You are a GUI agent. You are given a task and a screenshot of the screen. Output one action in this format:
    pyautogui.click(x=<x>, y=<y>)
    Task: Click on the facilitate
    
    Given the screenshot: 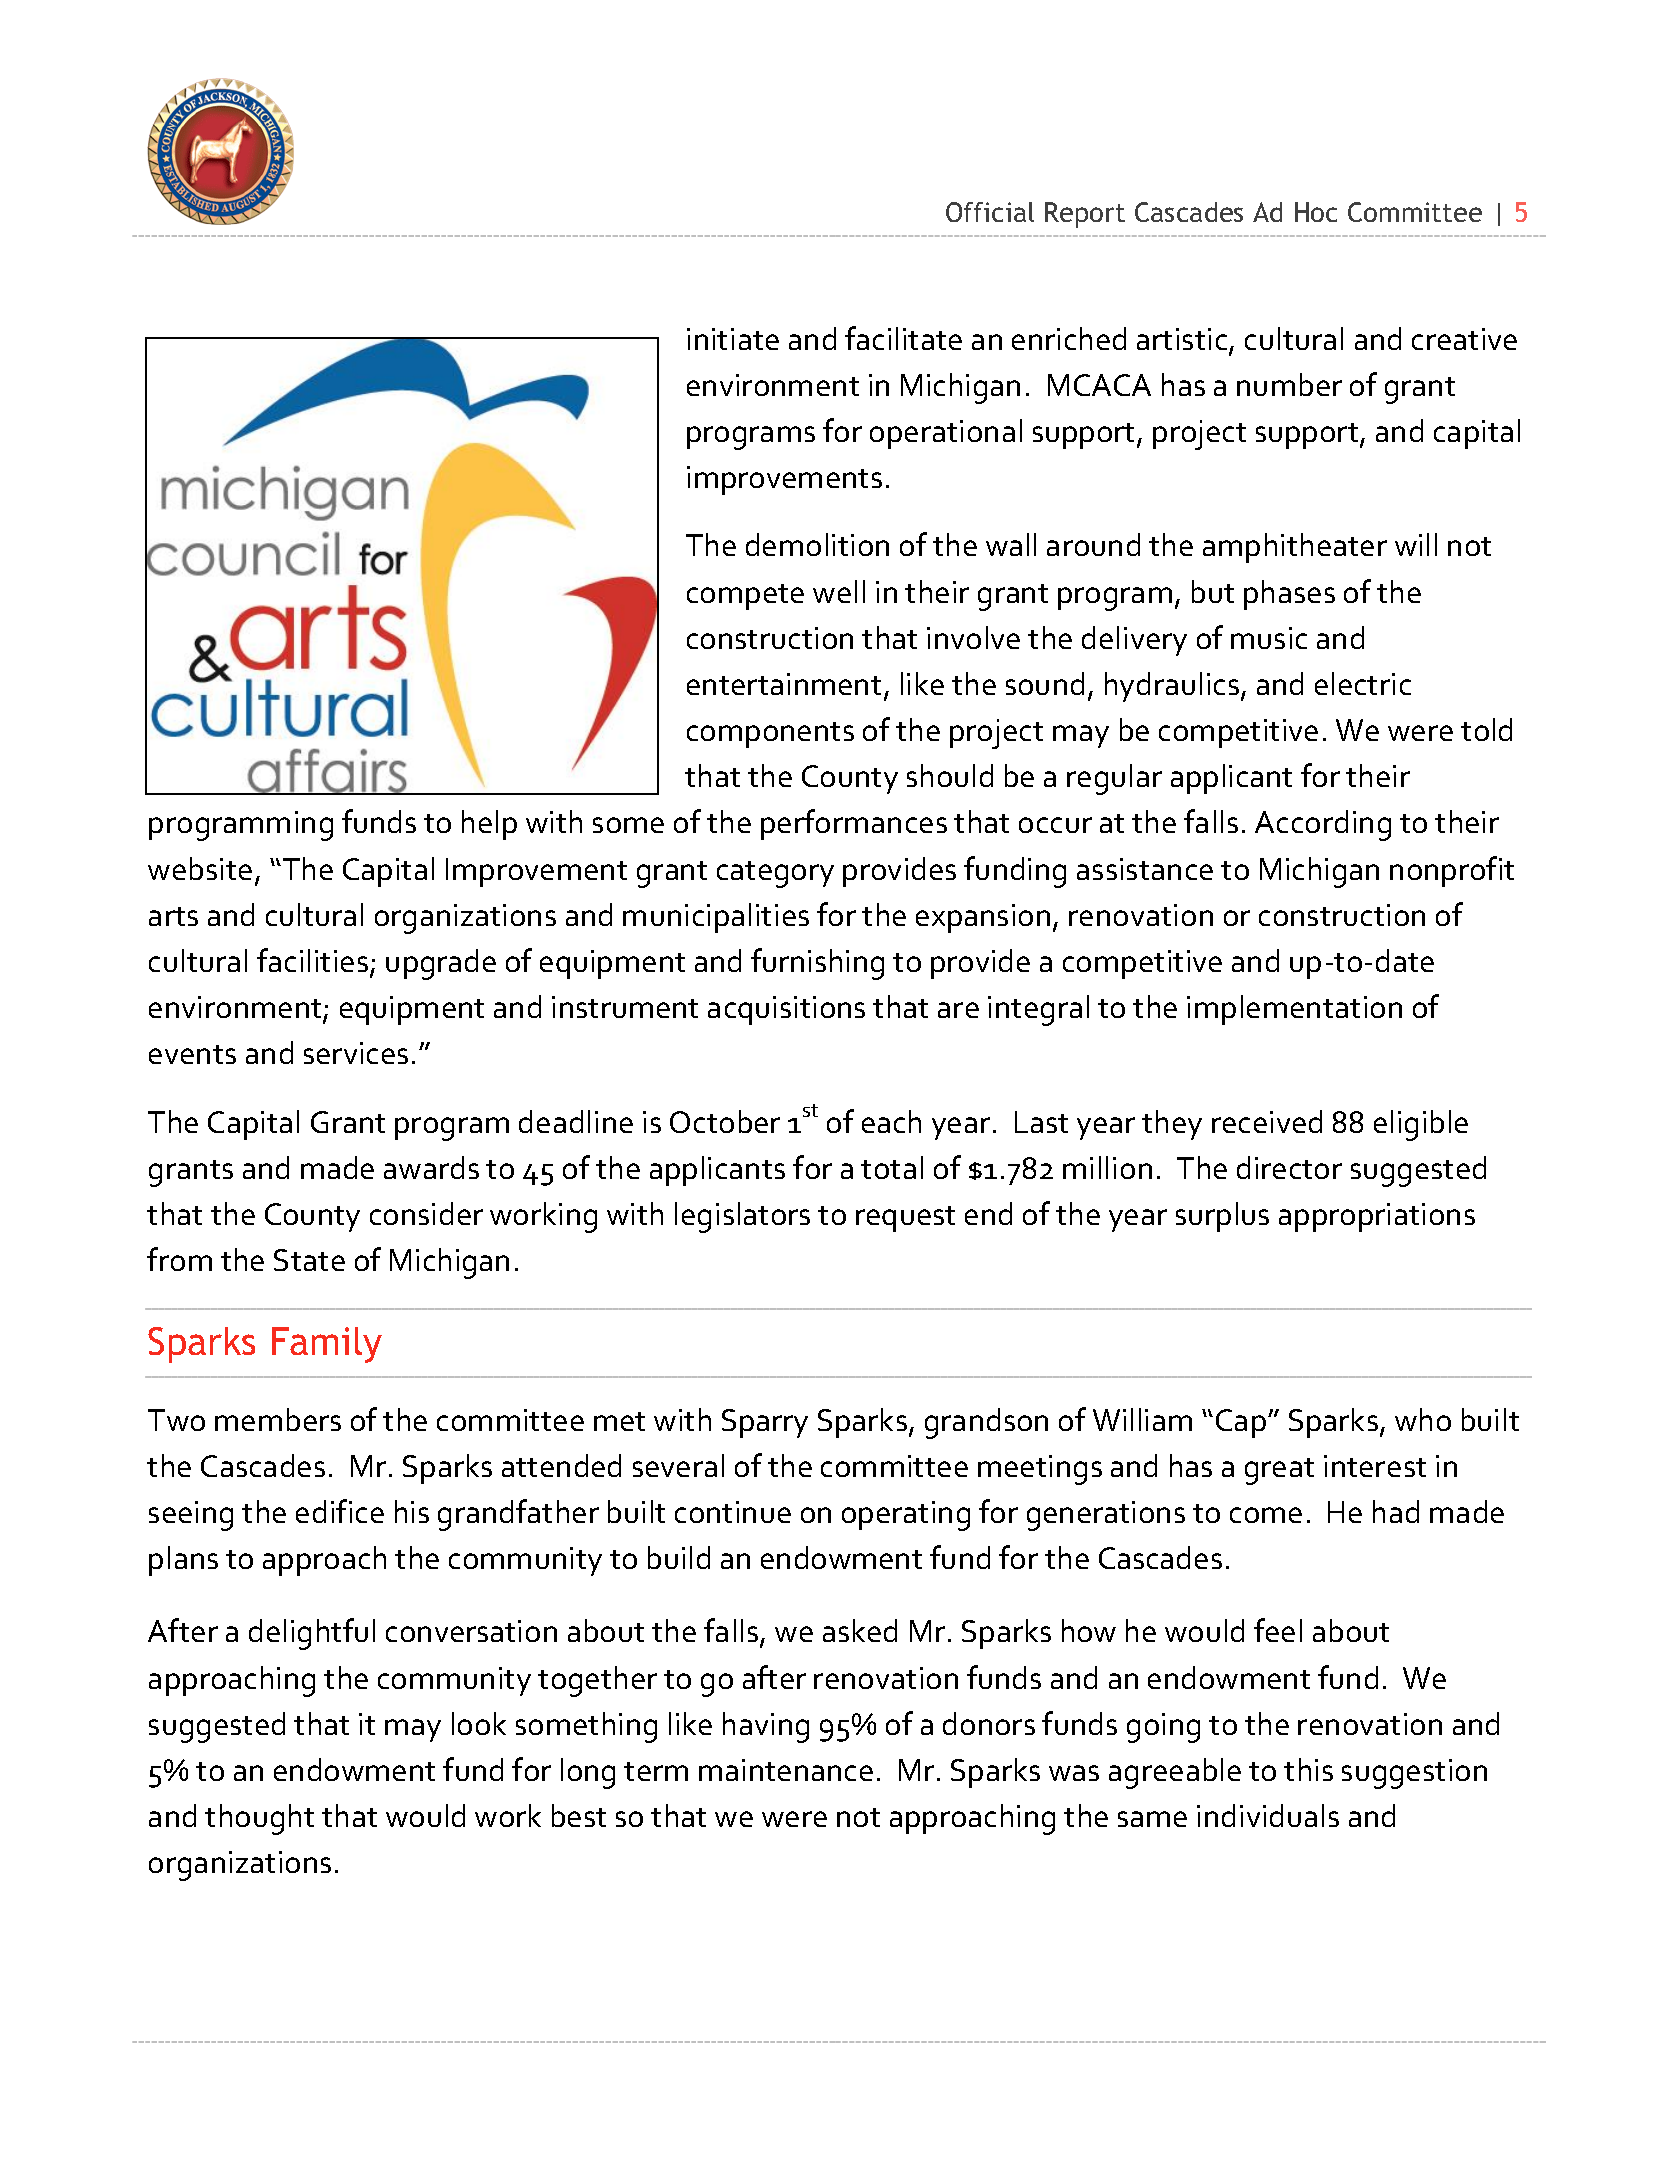 What is the action you would take?
    pyautogui.click(x=903, y=338)
